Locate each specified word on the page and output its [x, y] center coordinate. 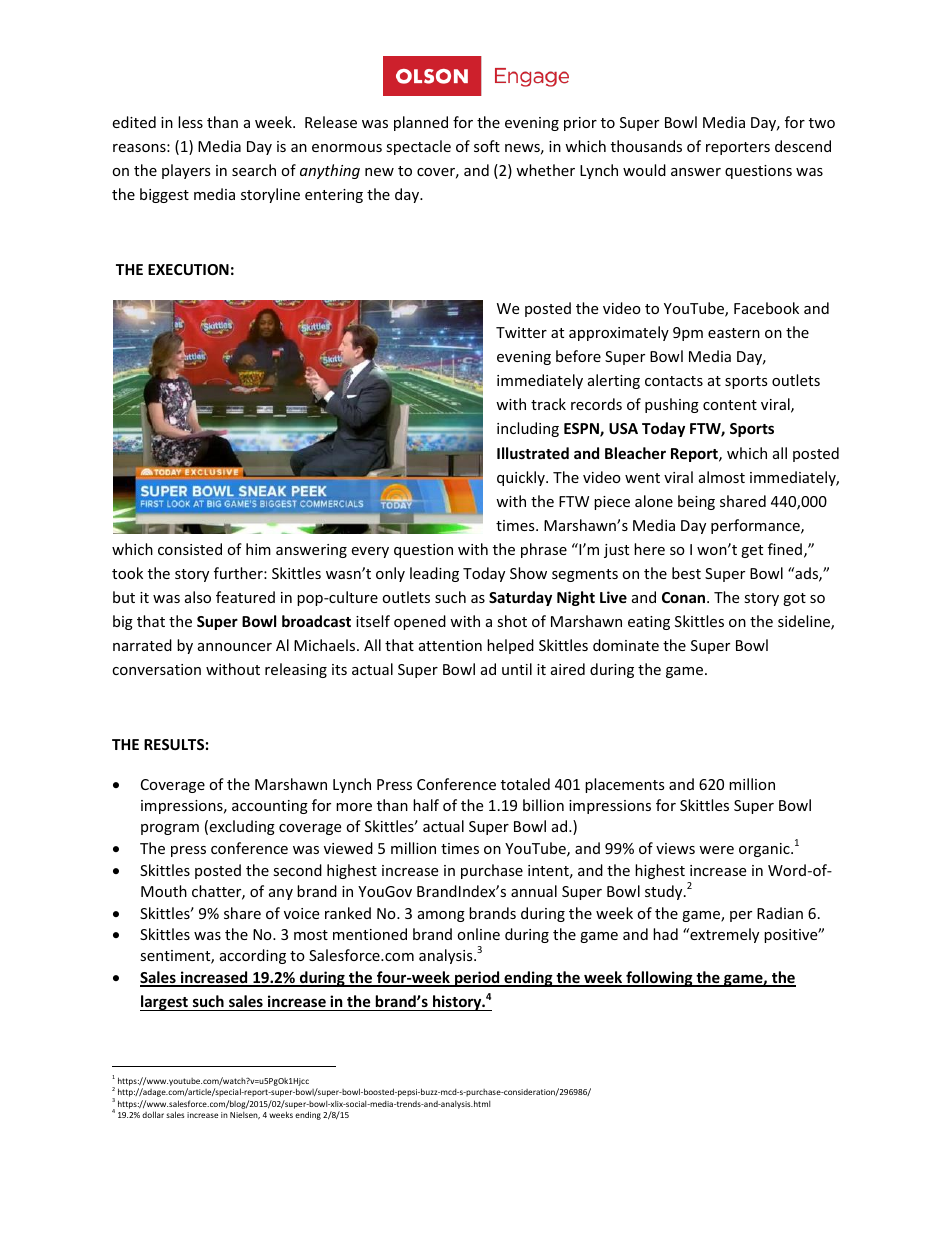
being [696, 502]
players [186, 171]
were [716, 850]
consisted [190, 549]
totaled [525, 784]
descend [803, 146]
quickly [522, 478]
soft [487, 146]
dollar [153, 1114]
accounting [270, 807]
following [659, 979]
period [477, 979]
